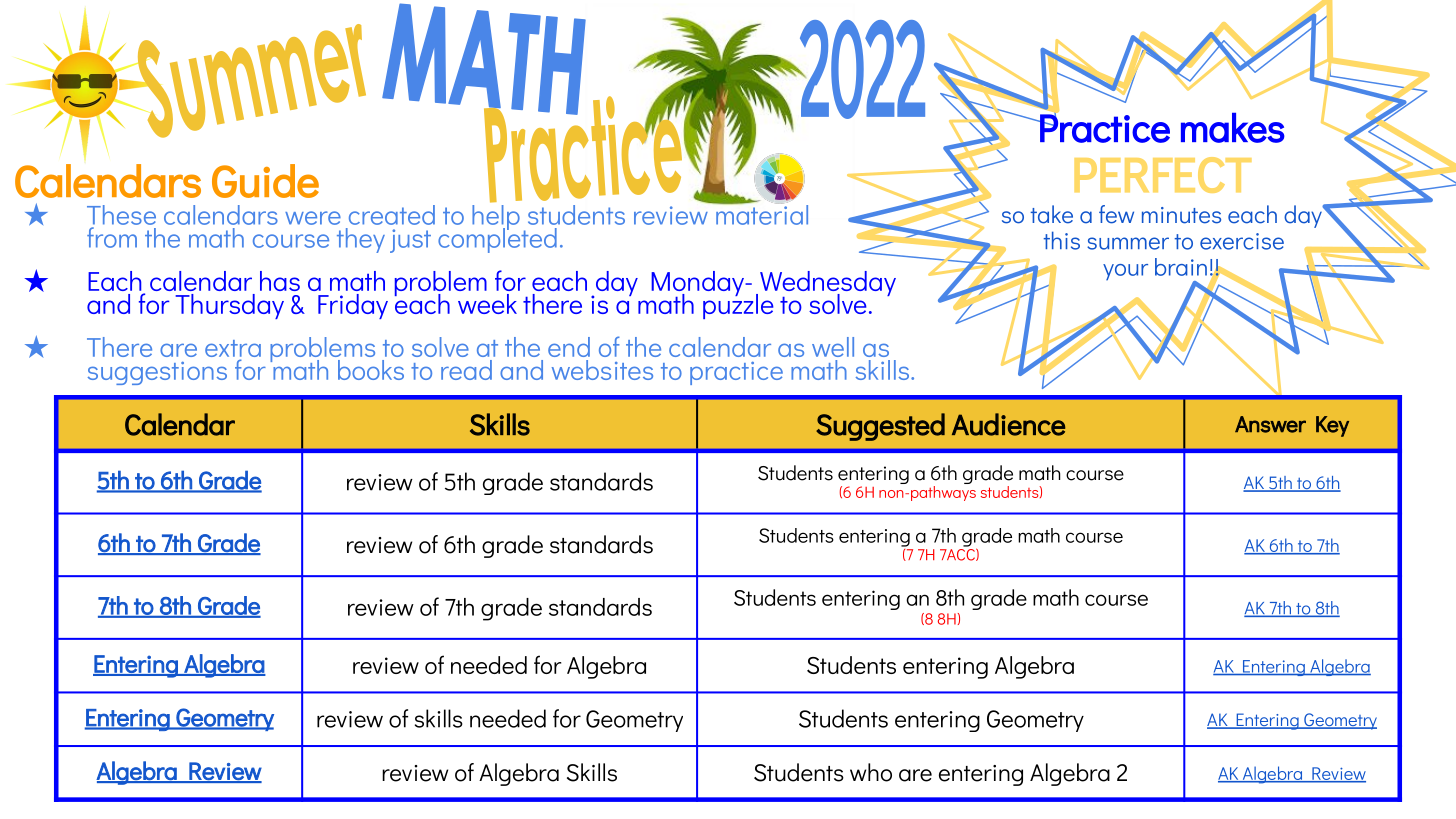 The height and width of the screenshot is (819, 1456). What do you see at coordinates (833, 347) in the screenshot?
I see `well` at bounding box center [833, 347].
